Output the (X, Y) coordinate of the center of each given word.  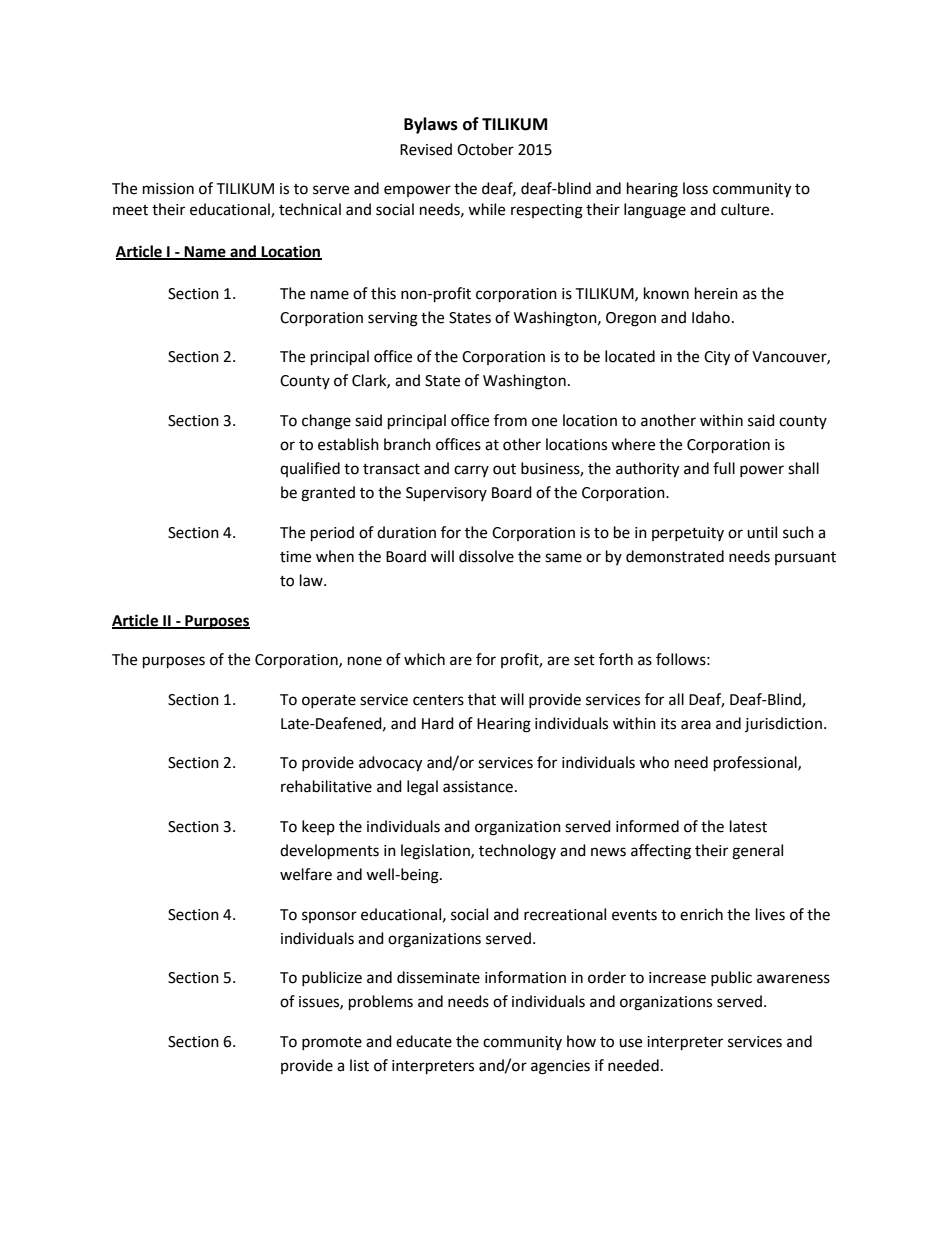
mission (168, 189)
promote (332, 1043)
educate (424, 1041)
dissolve (486, 556)
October (485, 149)
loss (695, 188)
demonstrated (675, 556)
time (295, 557)
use (630, 1043)
